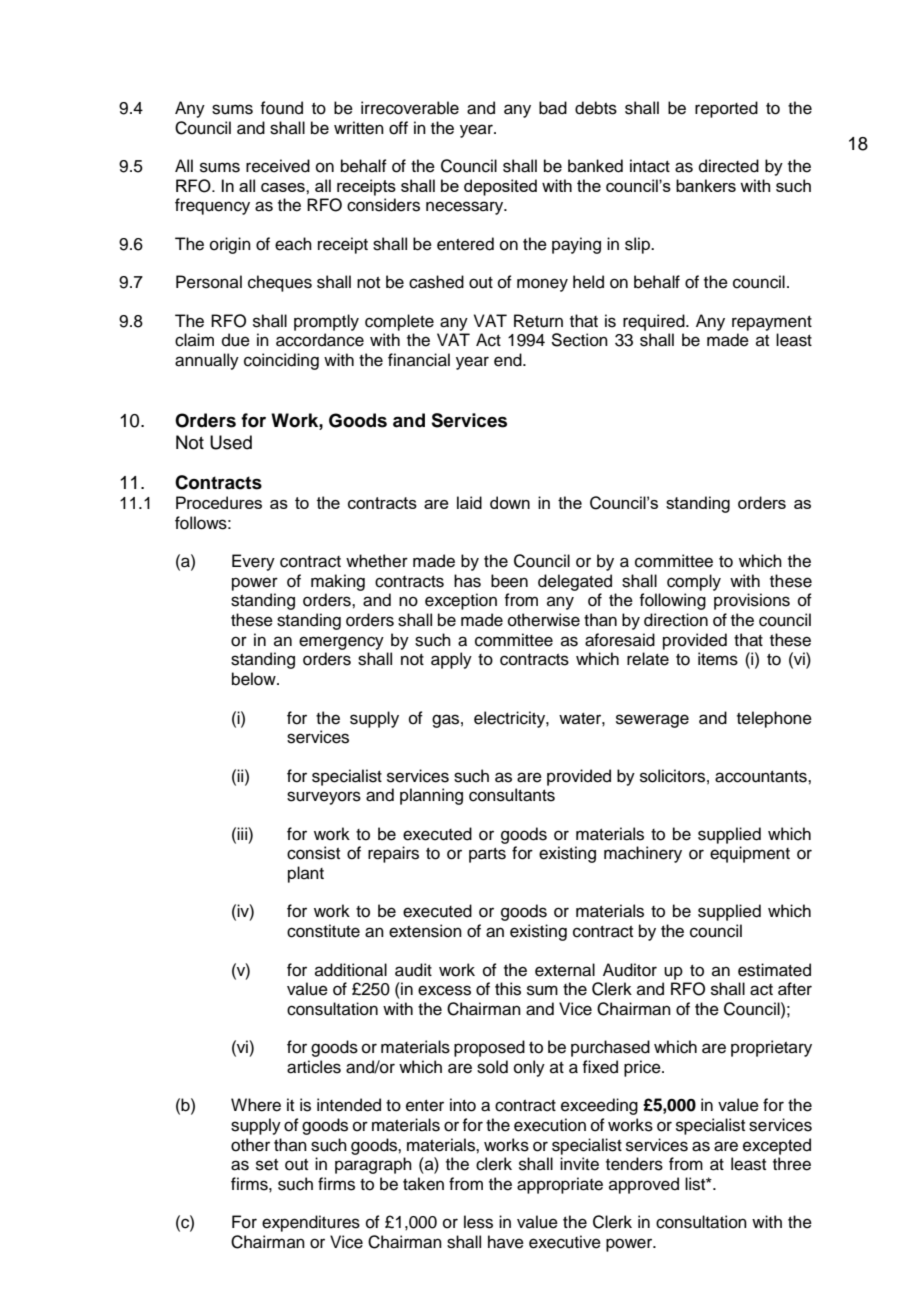 The width and height of the document is (924, 1309). Describe the element at coordinates (729, 166) in the document. I see `directed` at that location.
